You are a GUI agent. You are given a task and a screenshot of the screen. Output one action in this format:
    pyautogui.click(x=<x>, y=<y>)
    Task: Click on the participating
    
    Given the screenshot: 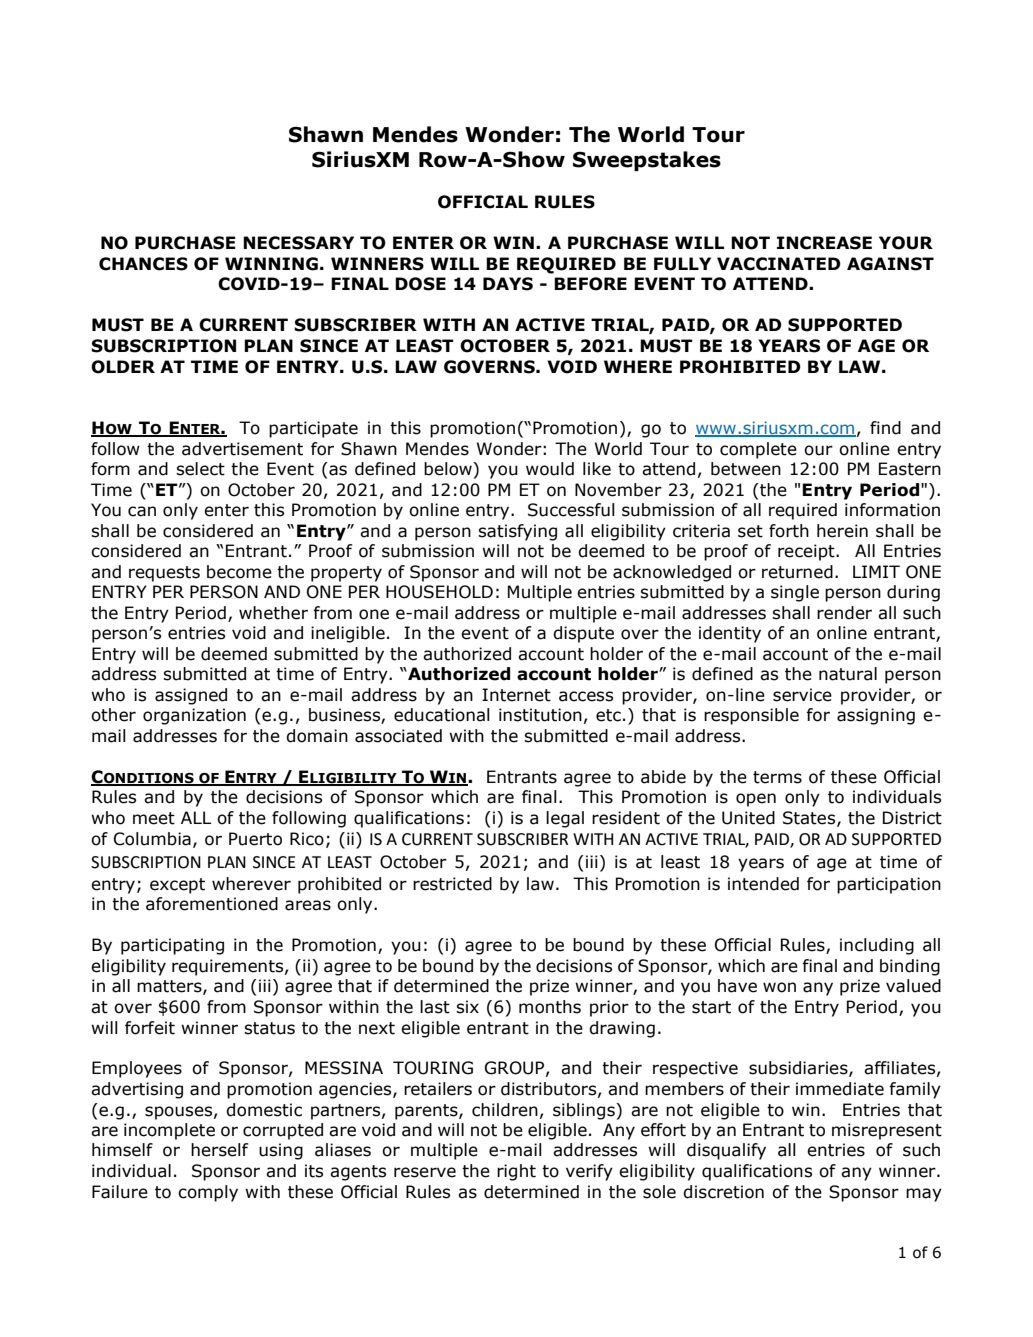 What is the action you would take?
    pyautogui.click(x=172, y=946)
